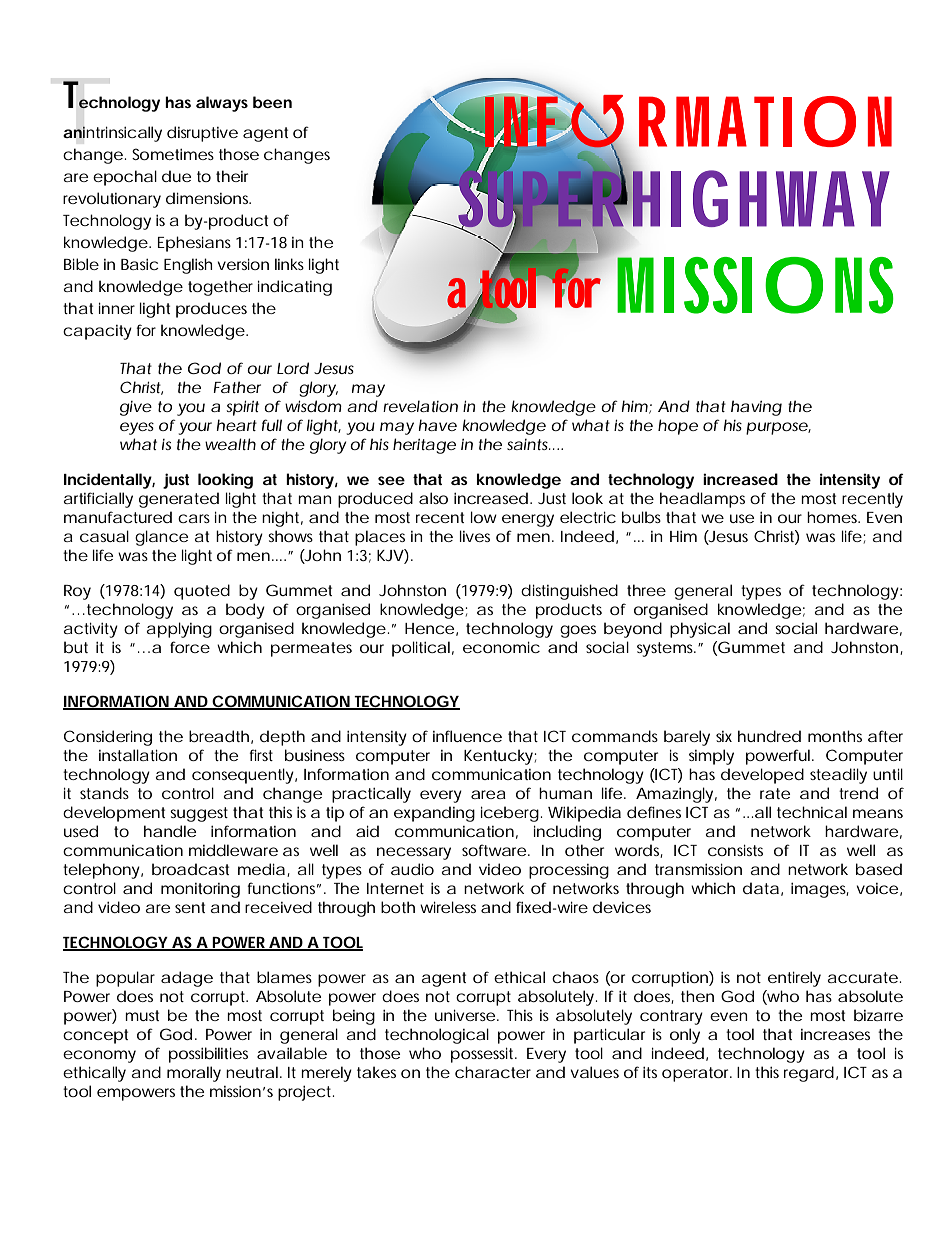 The image size is (952, 1233). Describe the element at coordinates (499, 757) in the screenshot. I see `Kentucky` at that location.
